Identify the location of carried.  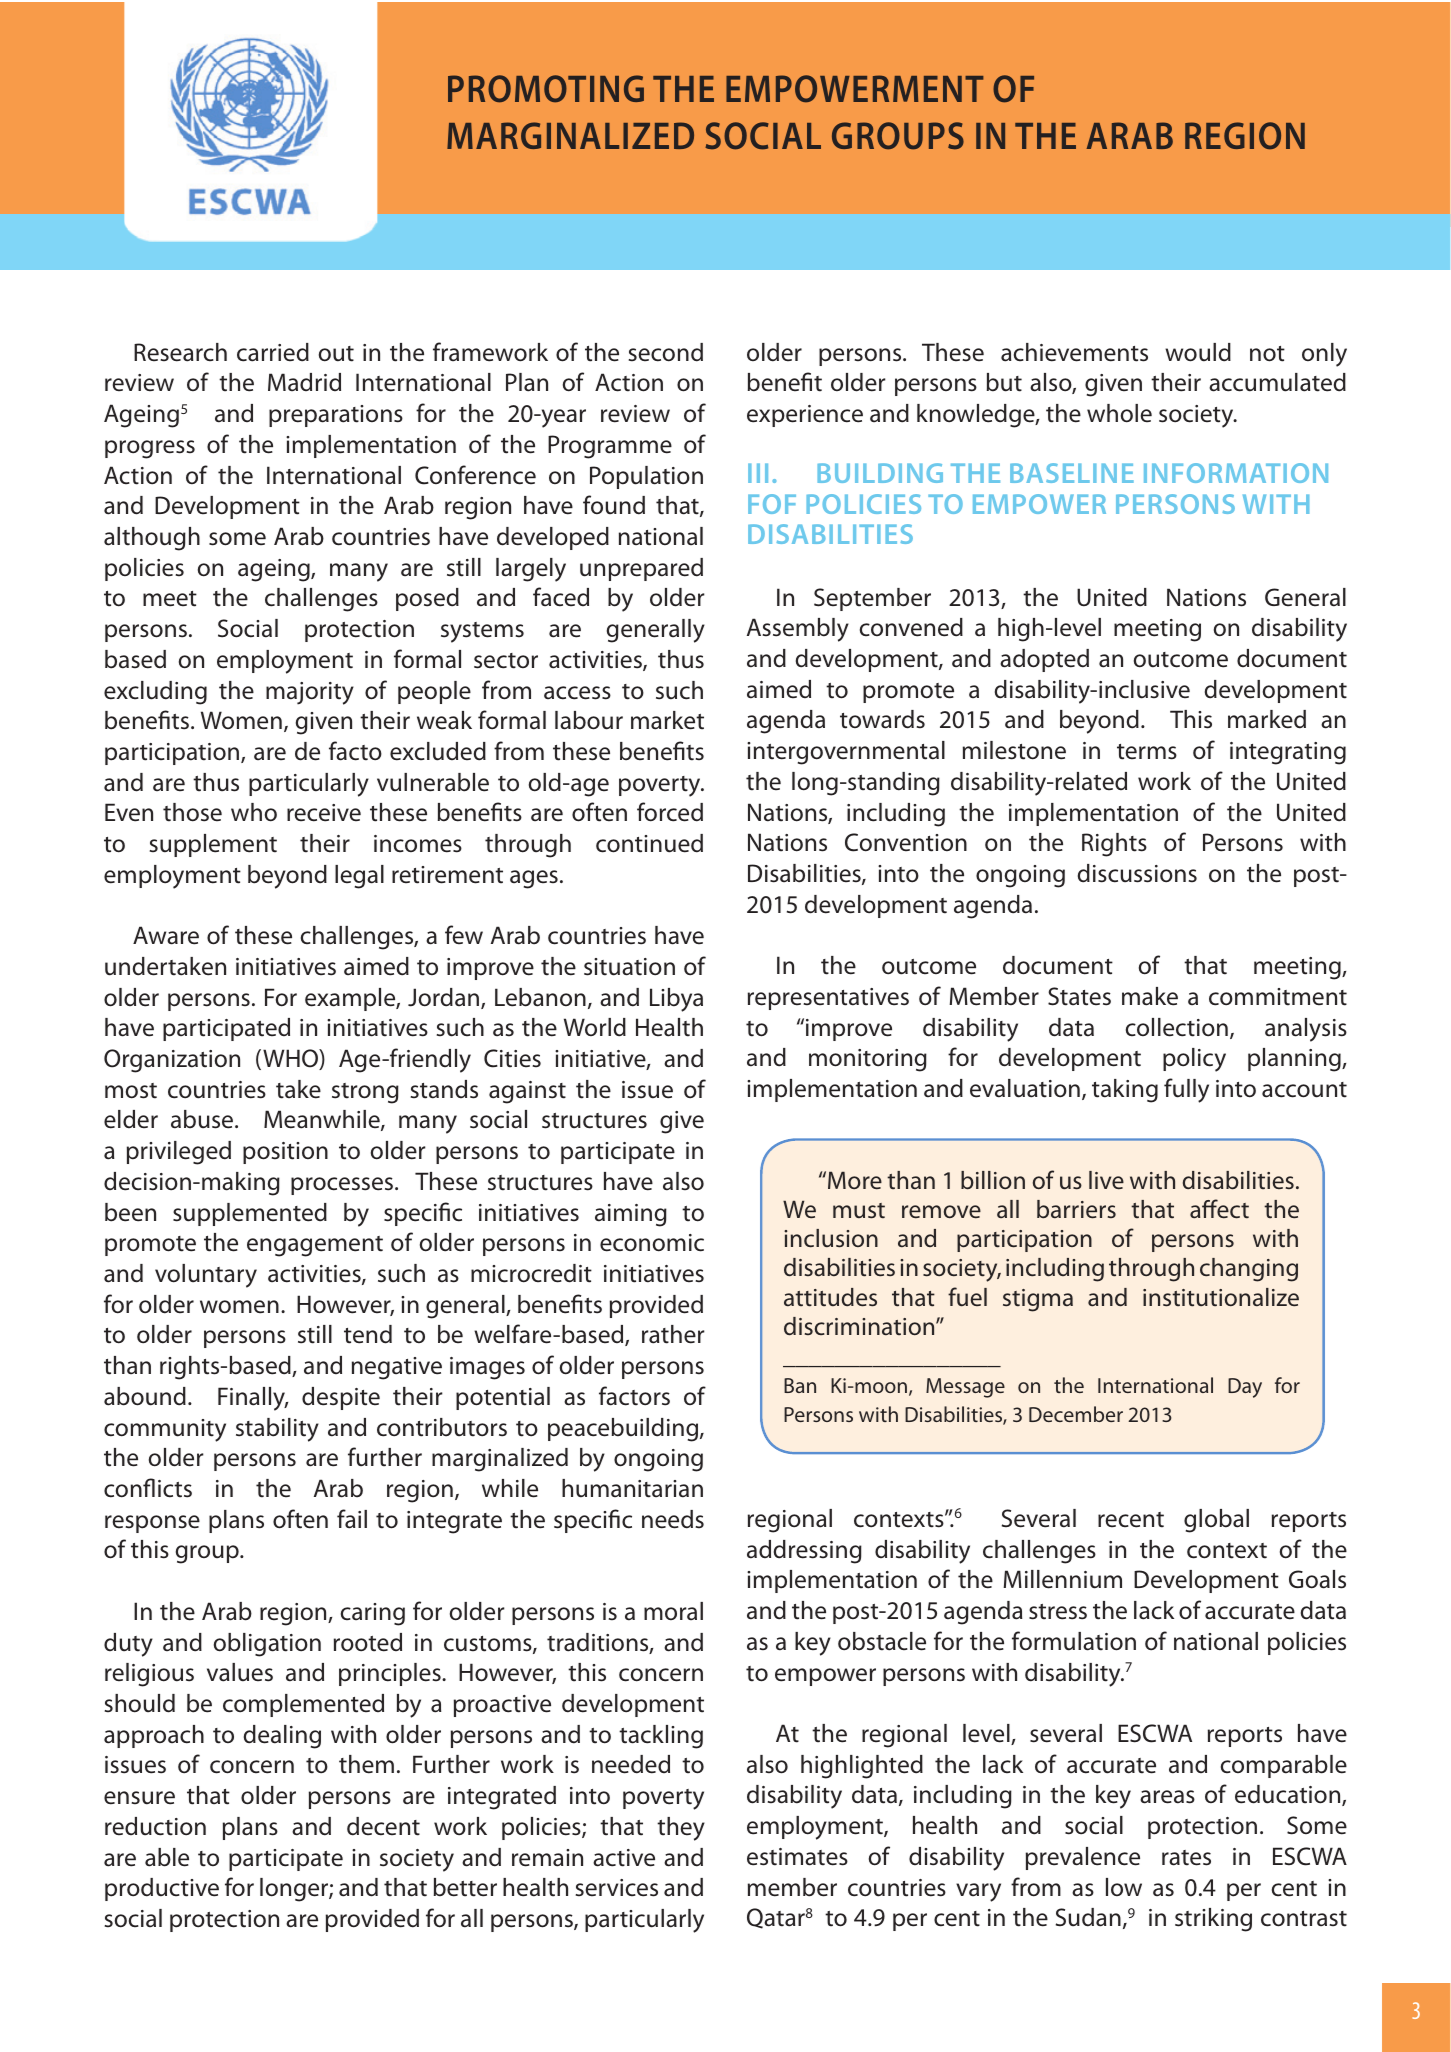
(273, 352).
